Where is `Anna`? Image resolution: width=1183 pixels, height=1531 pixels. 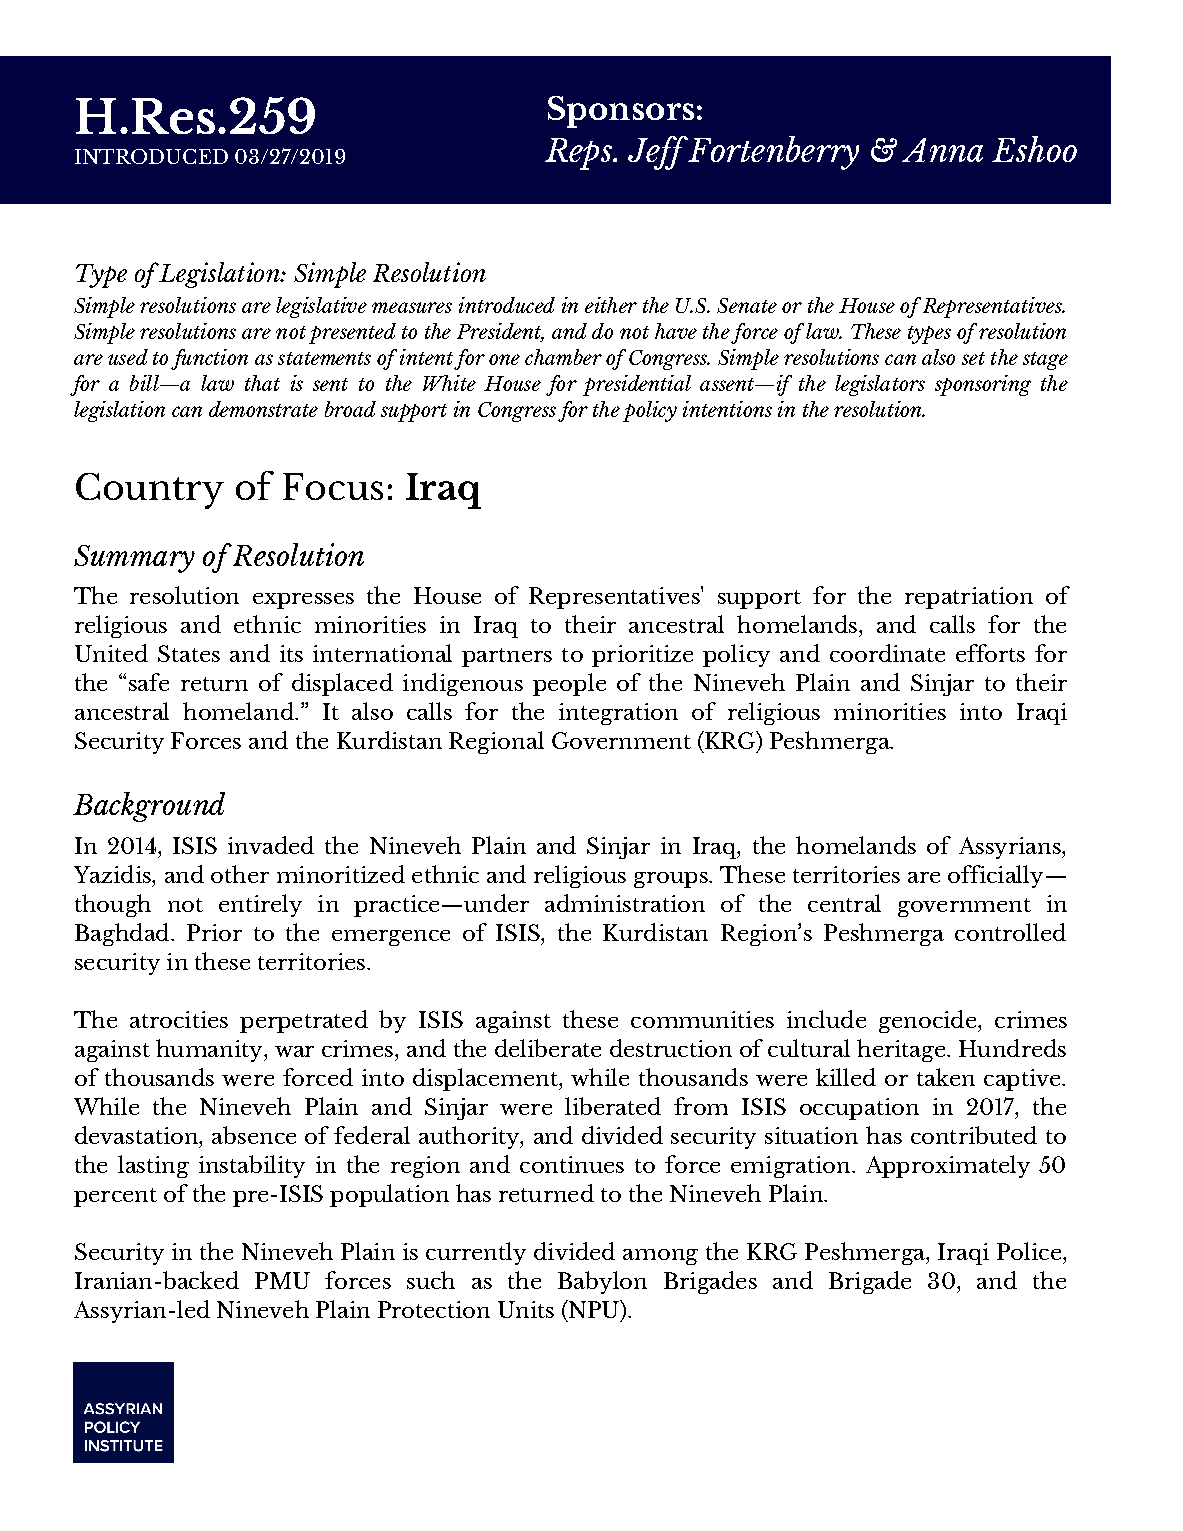
Anna is located at coordinates (942, 150).
